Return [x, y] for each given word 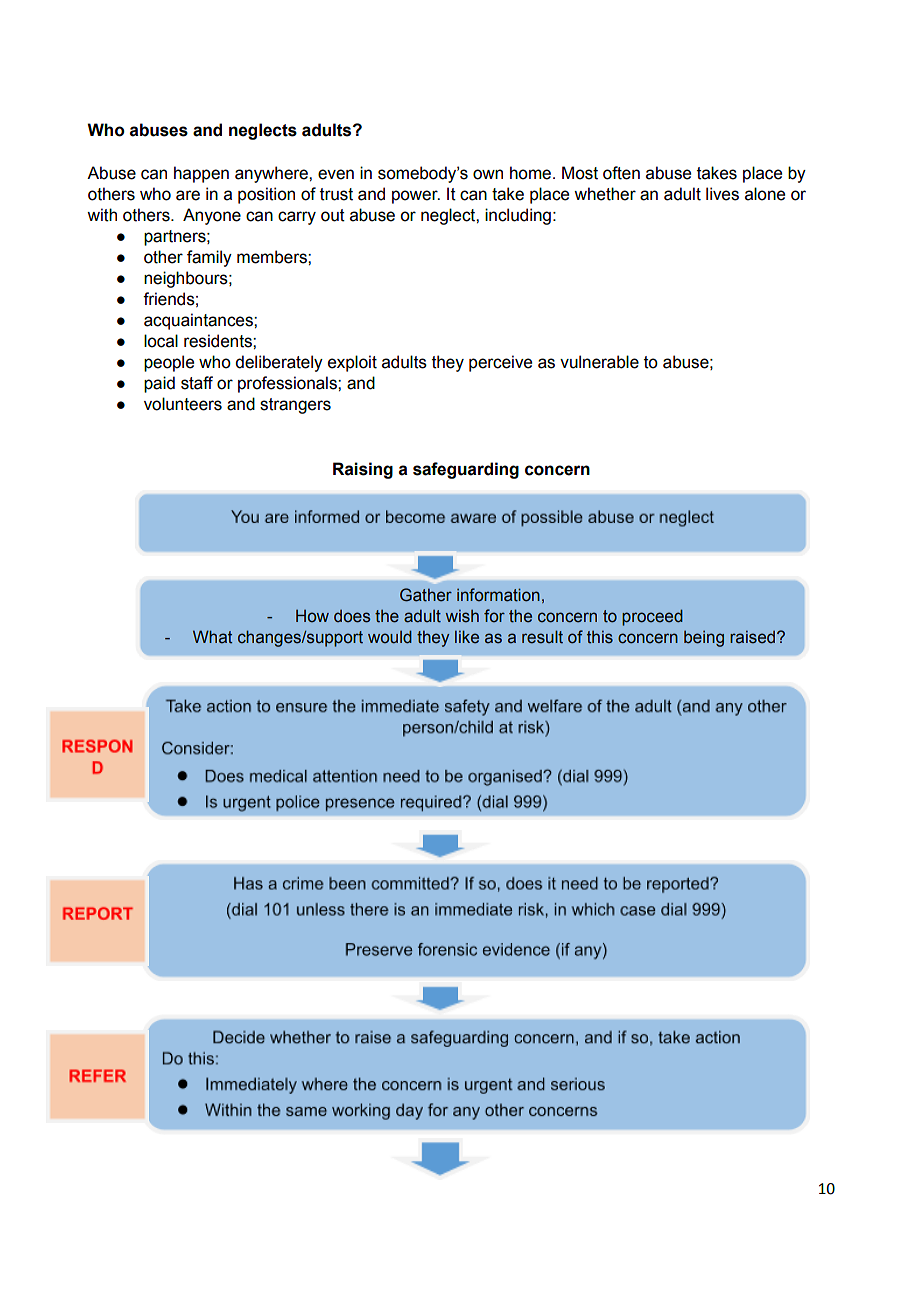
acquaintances [199, 321]
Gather [426, 595]
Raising [363, 470]
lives [722, 194]
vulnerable [599, 362]
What [212, 637]
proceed [652, 617]
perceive [500, 363]
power [416, 197]
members [273, 257]
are [188, 195]
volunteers [183, 404]
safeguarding [466, 470]
